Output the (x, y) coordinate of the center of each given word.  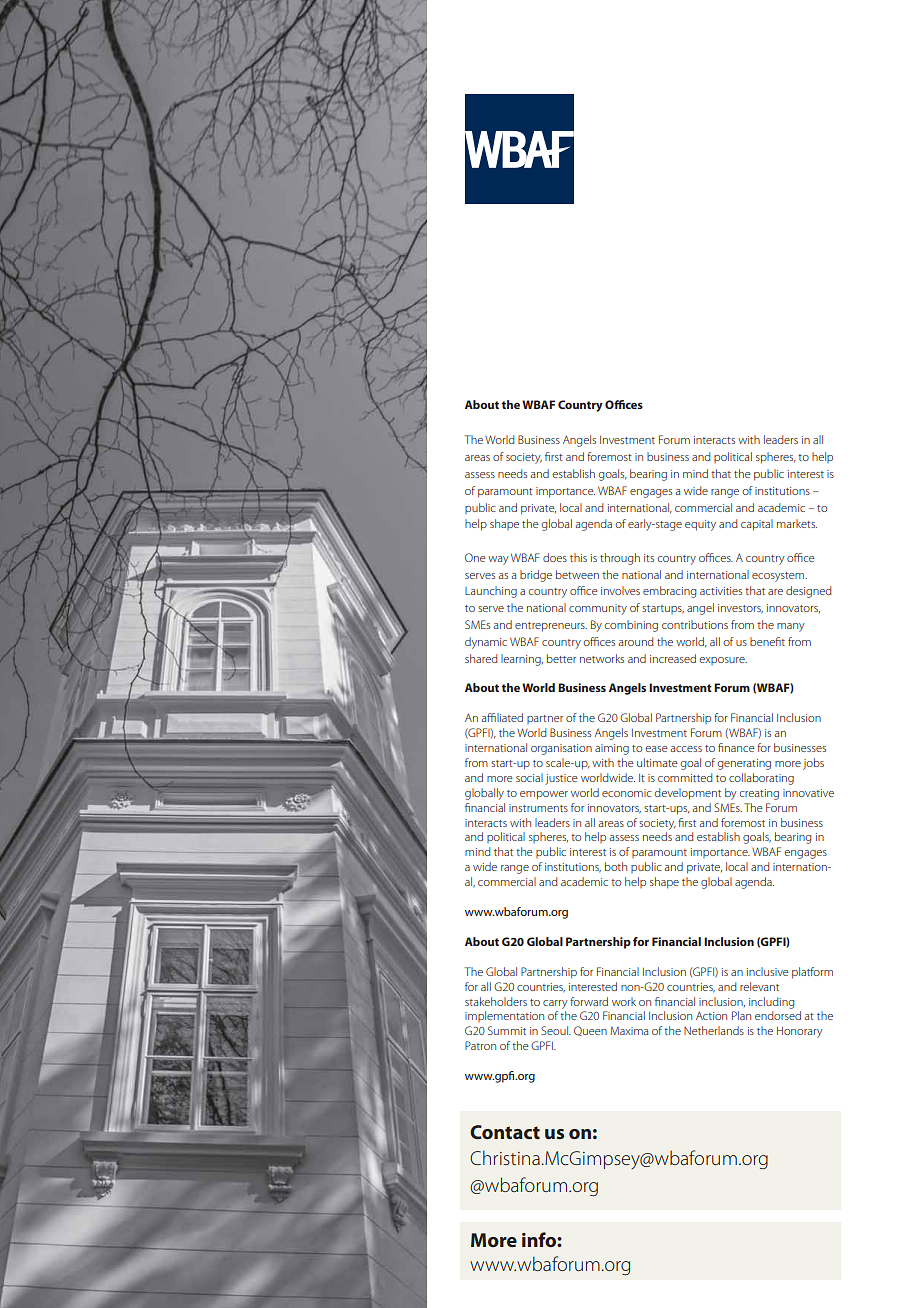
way (498, 560)
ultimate (657, 762)
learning (522, 660)
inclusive (768, 971)
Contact (505, 1132)
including (771, 1003)
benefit (767, 641)
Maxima (629, 1030)
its (649, 558)
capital (757, 525)
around (636, 641)
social (529, 777)
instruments (538, 808)
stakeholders (496, 1001)
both (616, 866)
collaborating (761, 779)
